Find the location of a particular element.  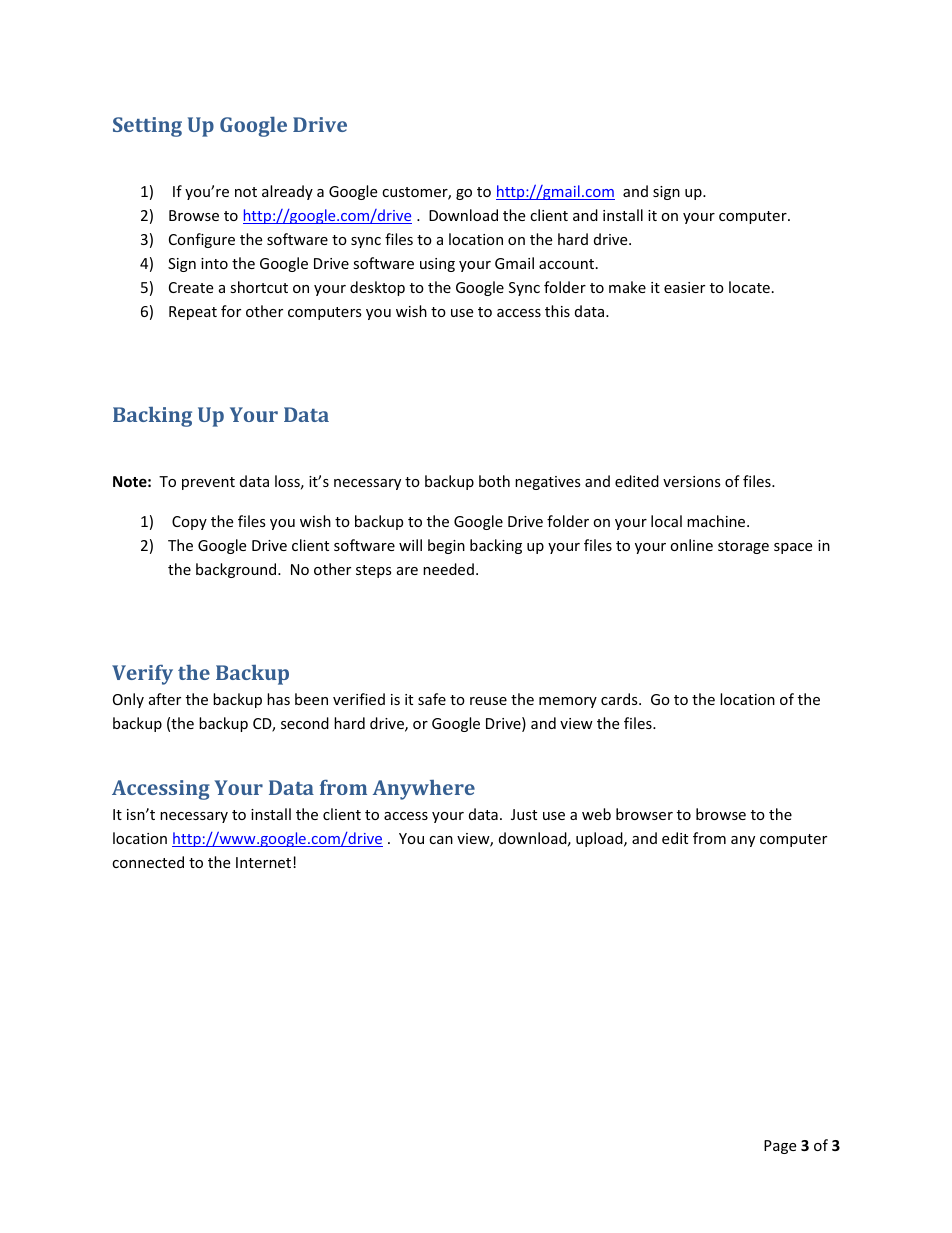

Internet is located at coordinates (265, 862).
